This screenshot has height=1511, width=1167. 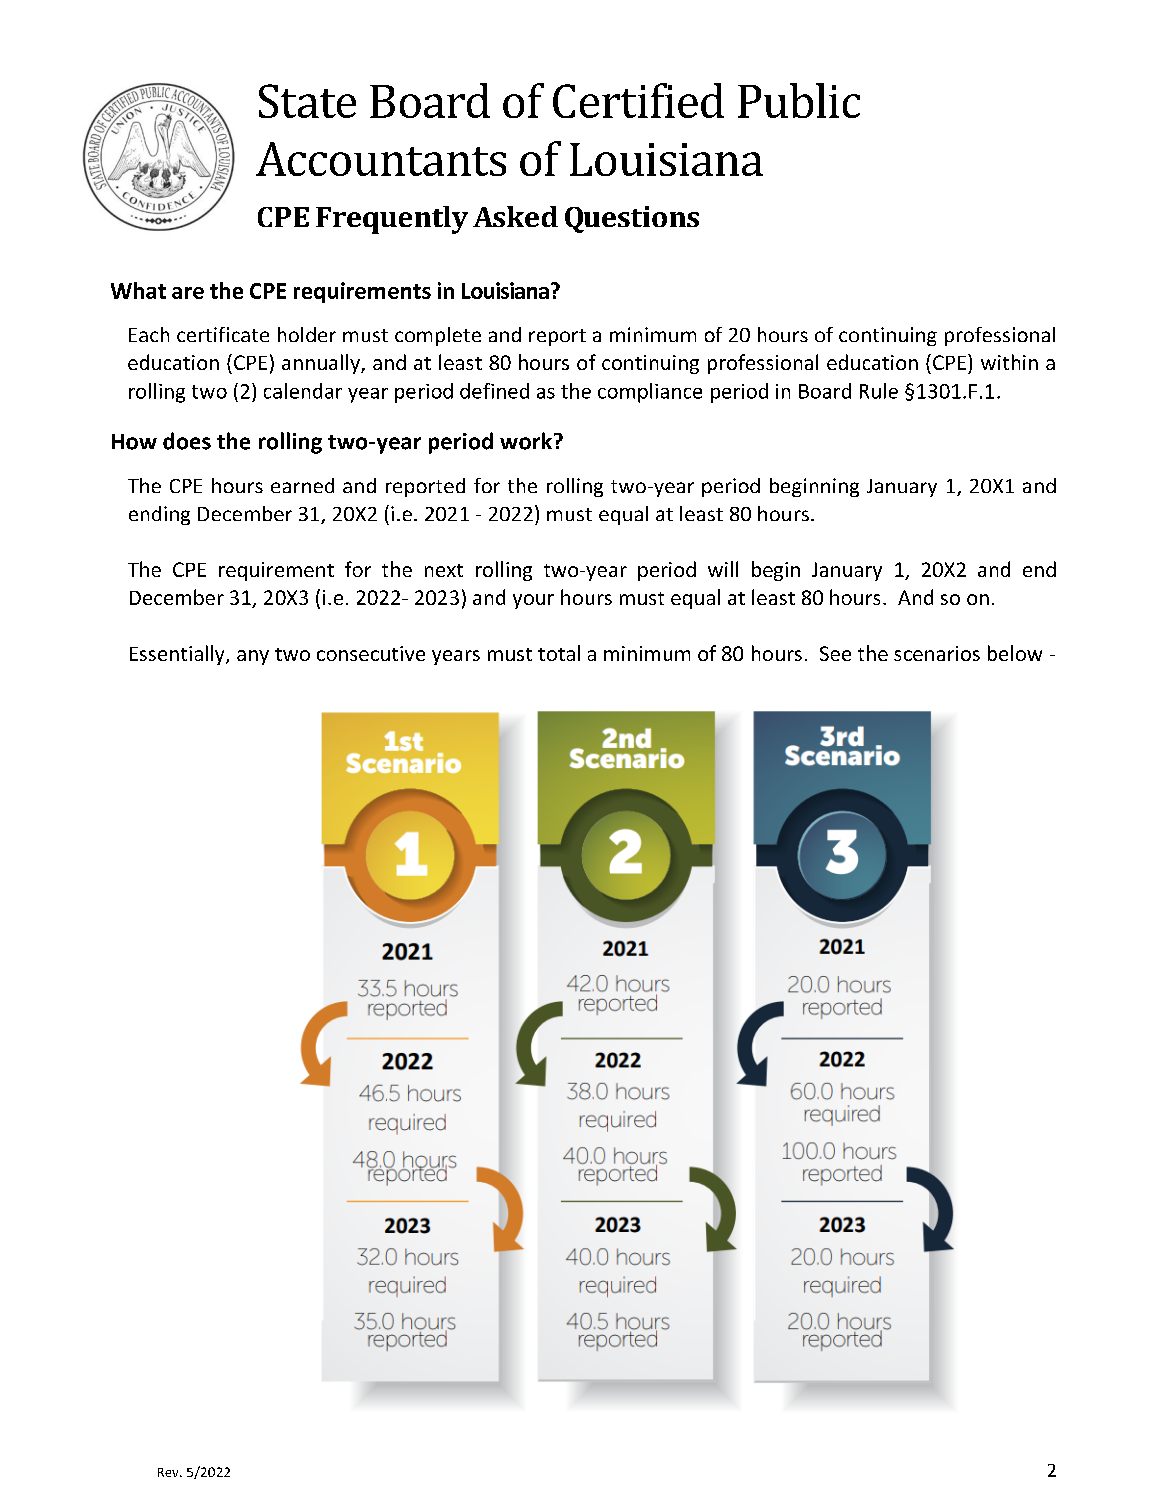 I want to click on any, so click(x=253, y=657).
